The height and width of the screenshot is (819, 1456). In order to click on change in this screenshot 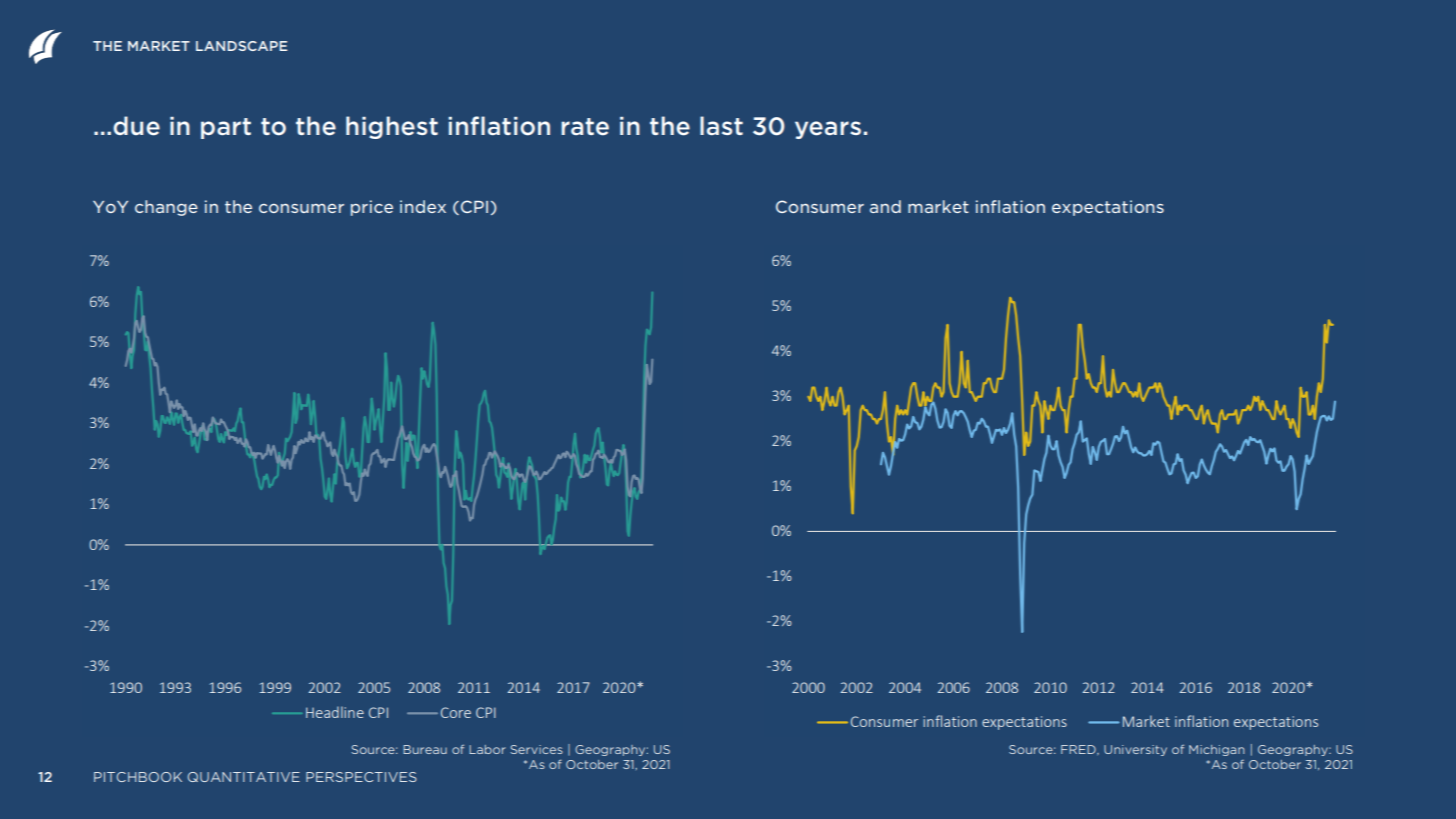, I will do `click(166, 208)`.
